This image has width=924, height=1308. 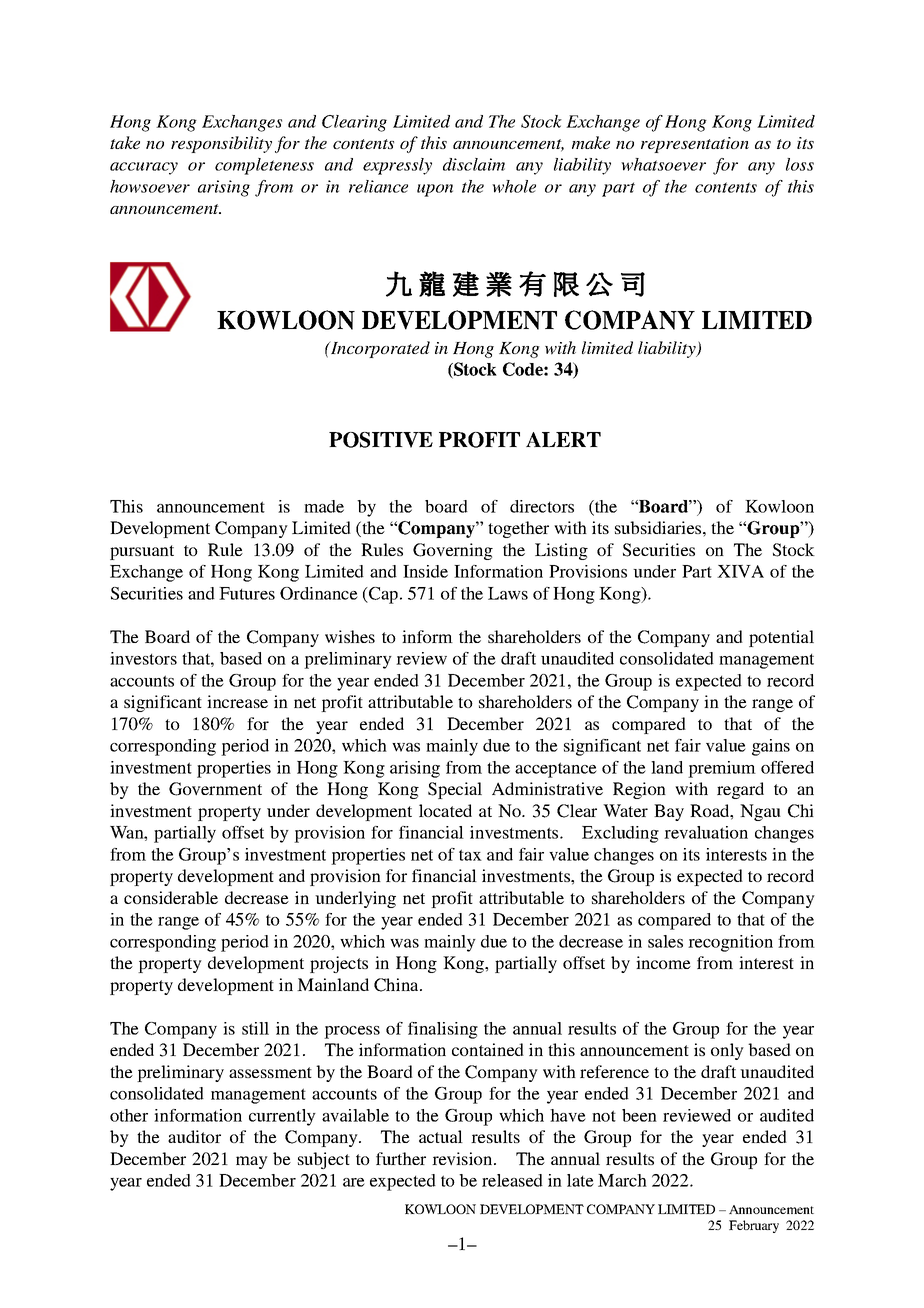 What do you see at coordinates (706, 832) in the image?
I see `revaluation` at bounding box center [706, 832].
